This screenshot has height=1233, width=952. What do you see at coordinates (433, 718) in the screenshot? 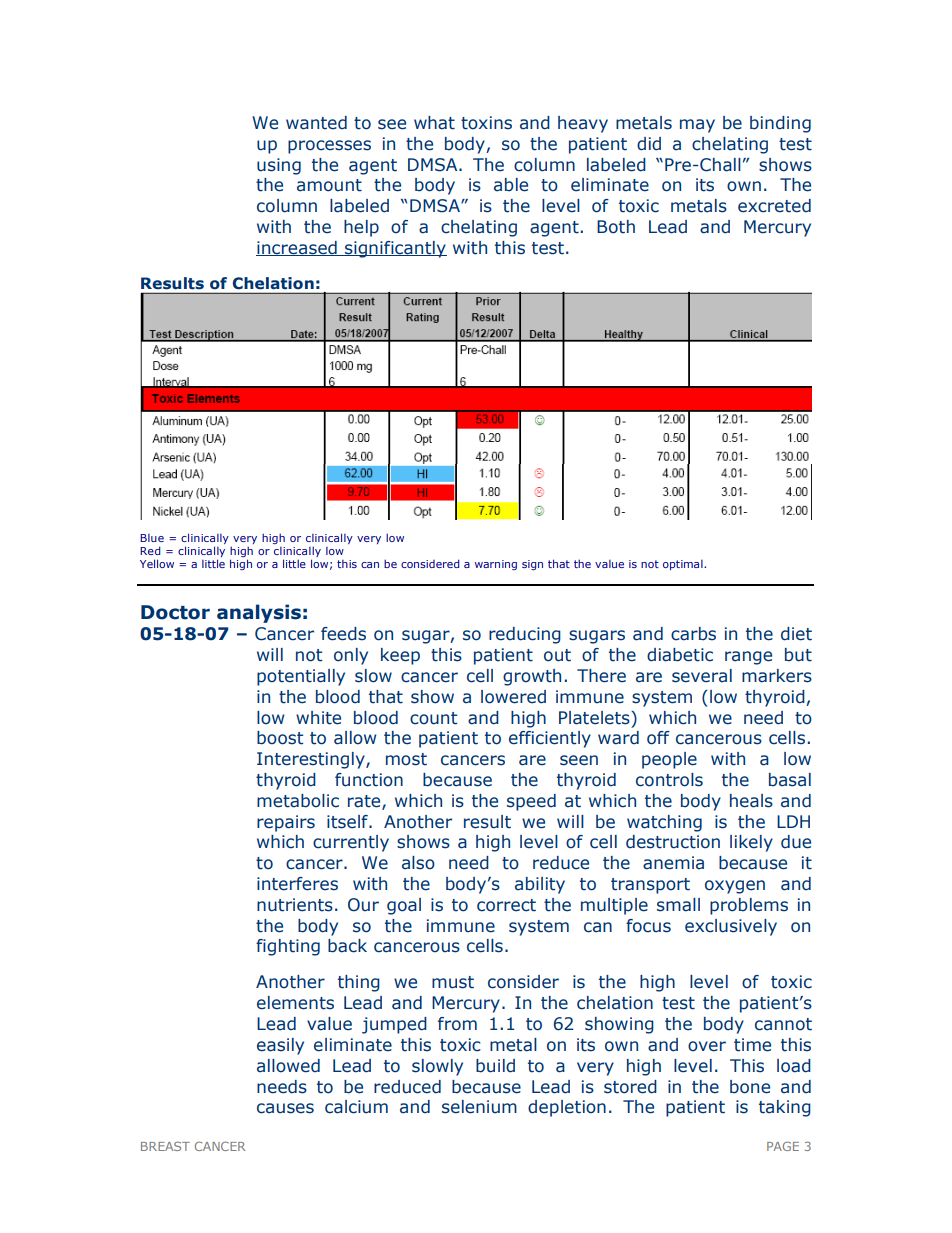
I see `count` at bounding box center [433, 718].
